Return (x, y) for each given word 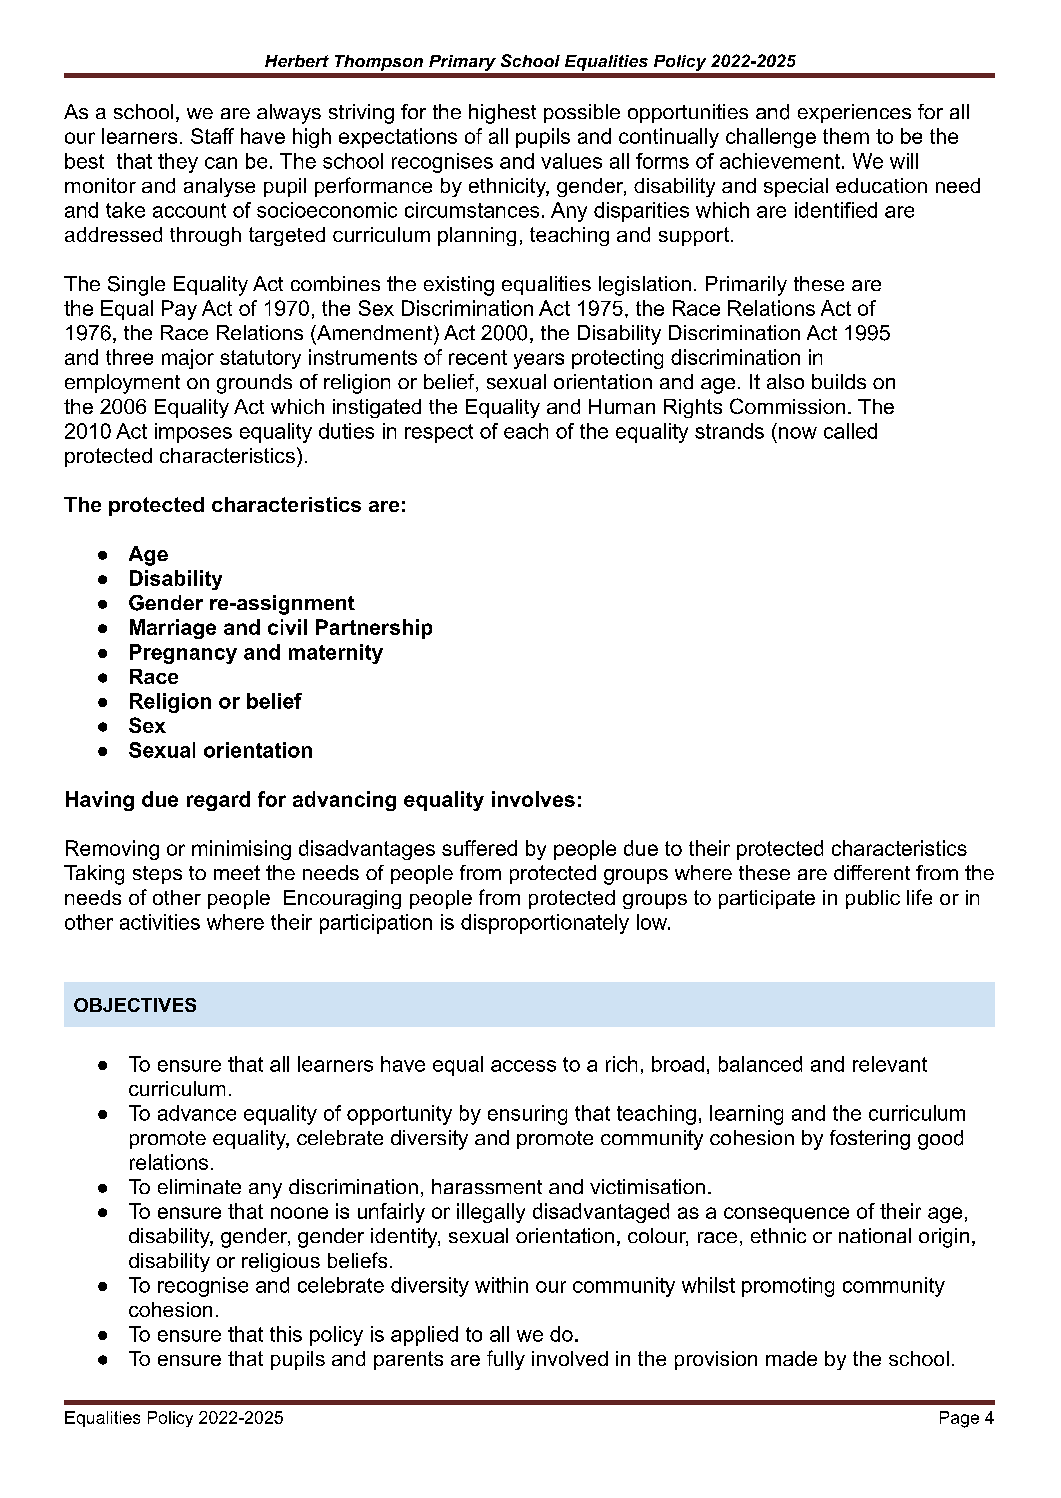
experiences (854, 113)
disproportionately (545, 924)
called (850, 431)
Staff (212, 136)
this (286, 1334)
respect (439, 433)
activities (160, 922)
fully (506, 1360)
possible (582, 113)
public (873, 899)
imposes (193, 433)
